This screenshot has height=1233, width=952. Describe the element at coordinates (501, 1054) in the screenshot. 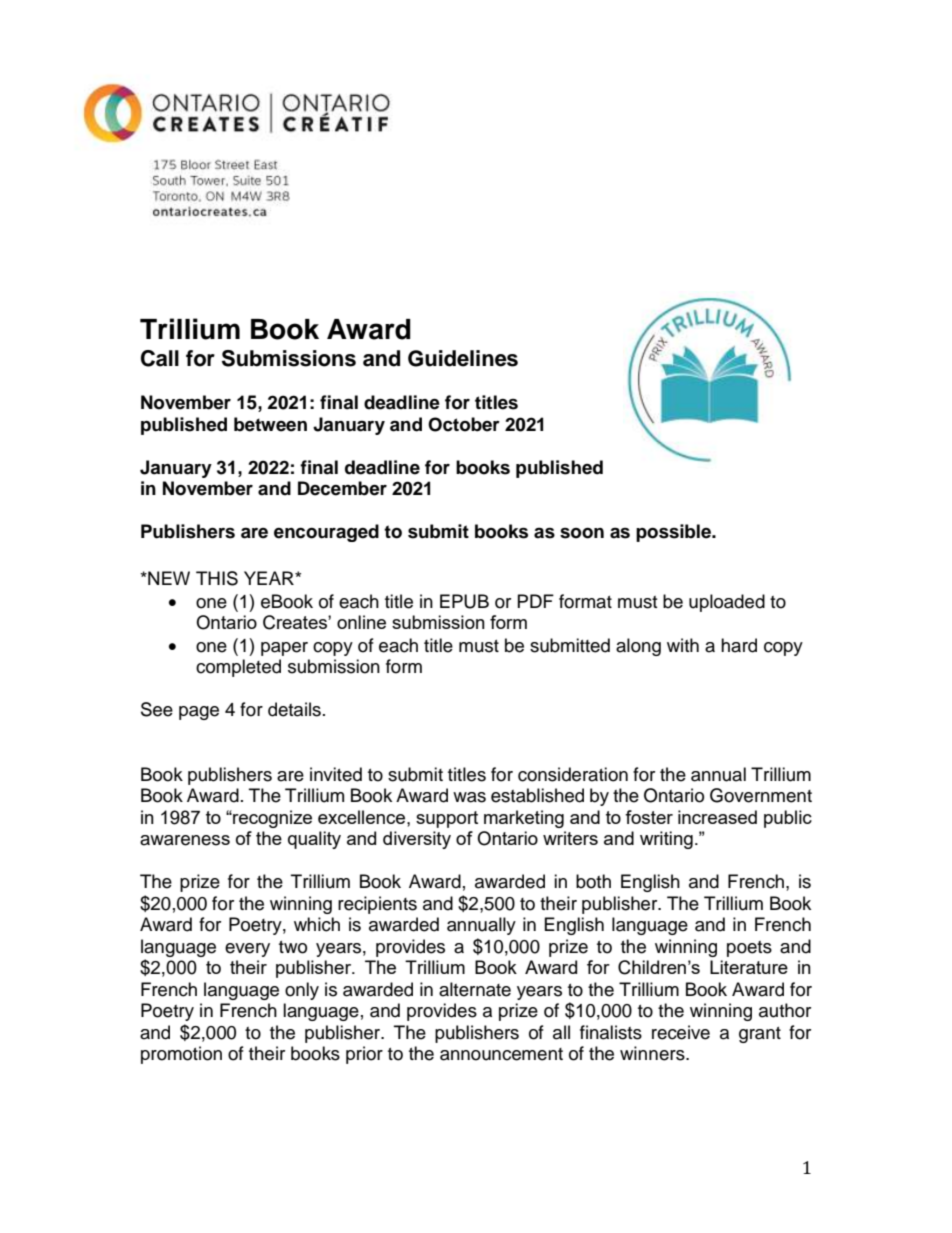

I see `announcement` at that location.
